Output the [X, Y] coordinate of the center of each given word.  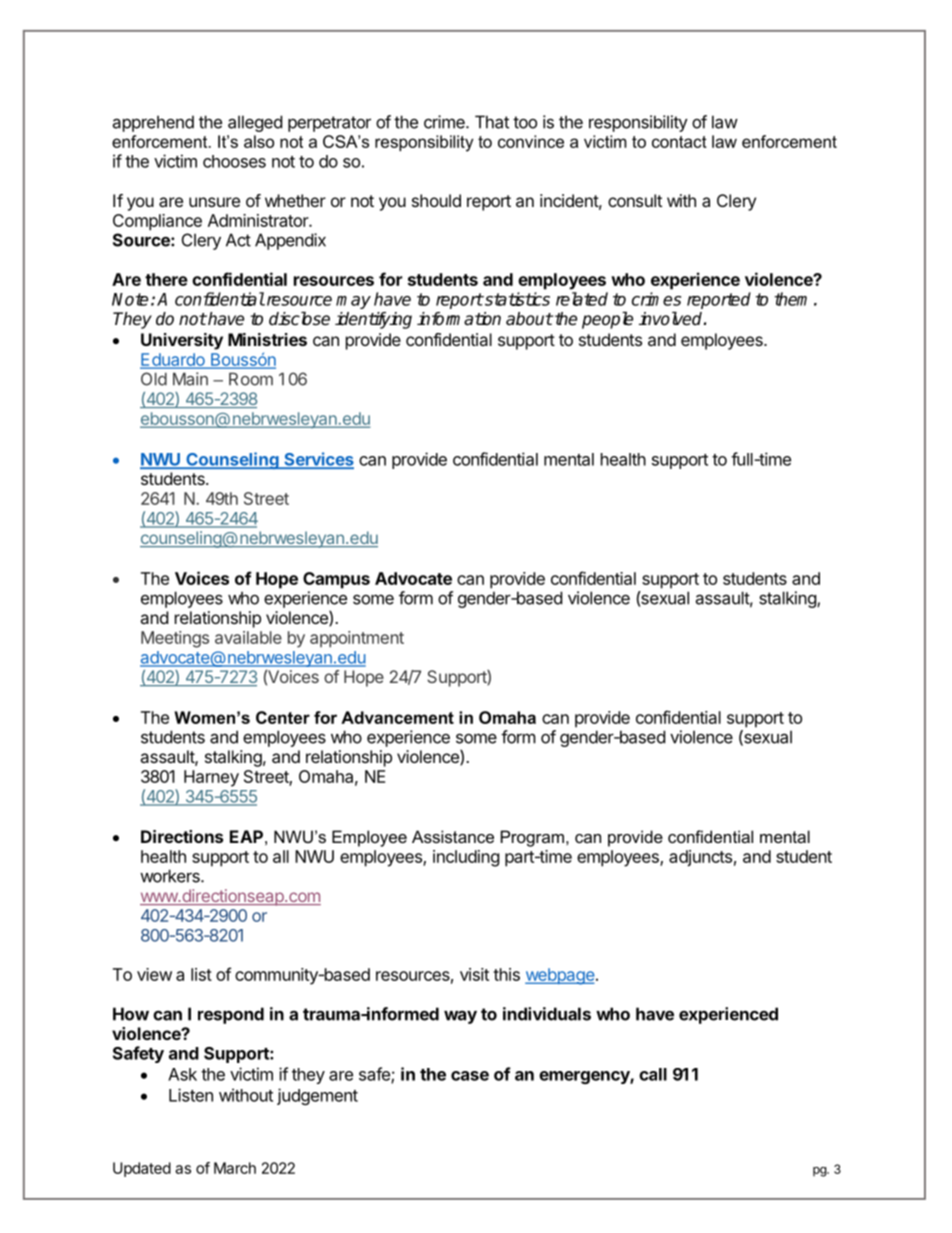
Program [534, 838]
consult [635, 200]
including [466, 858]
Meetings [175, 639]
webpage [560, 976]
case [470, 1076]
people [607, 320]
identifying [373, 320]
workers [171, 876]
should [436, 200]
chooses [234, 161]
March [235, 1168]
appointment [357, 639]
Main [190, 379]
